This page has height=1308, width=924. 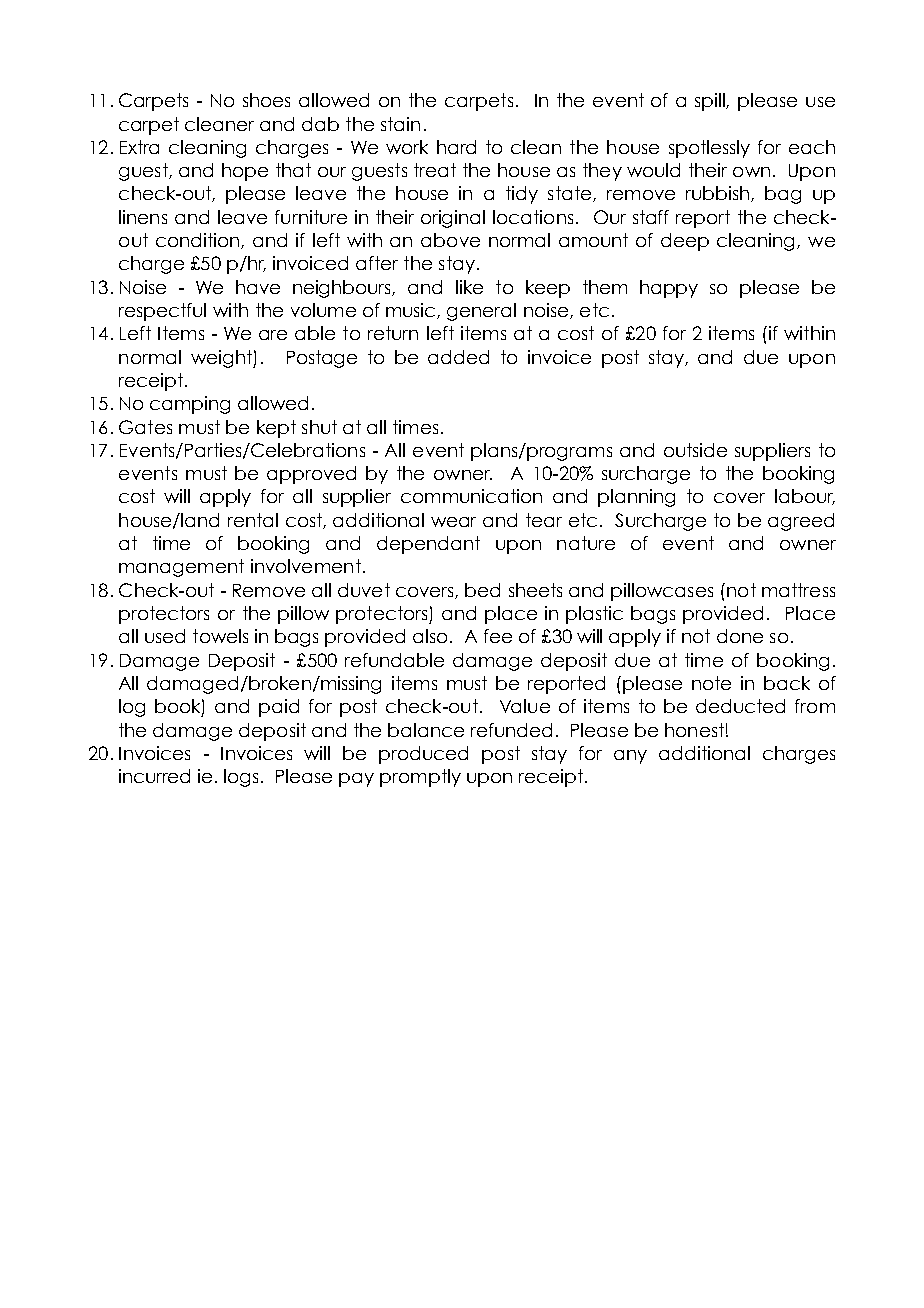 I want to click on done, so click(x=740, y=636).
